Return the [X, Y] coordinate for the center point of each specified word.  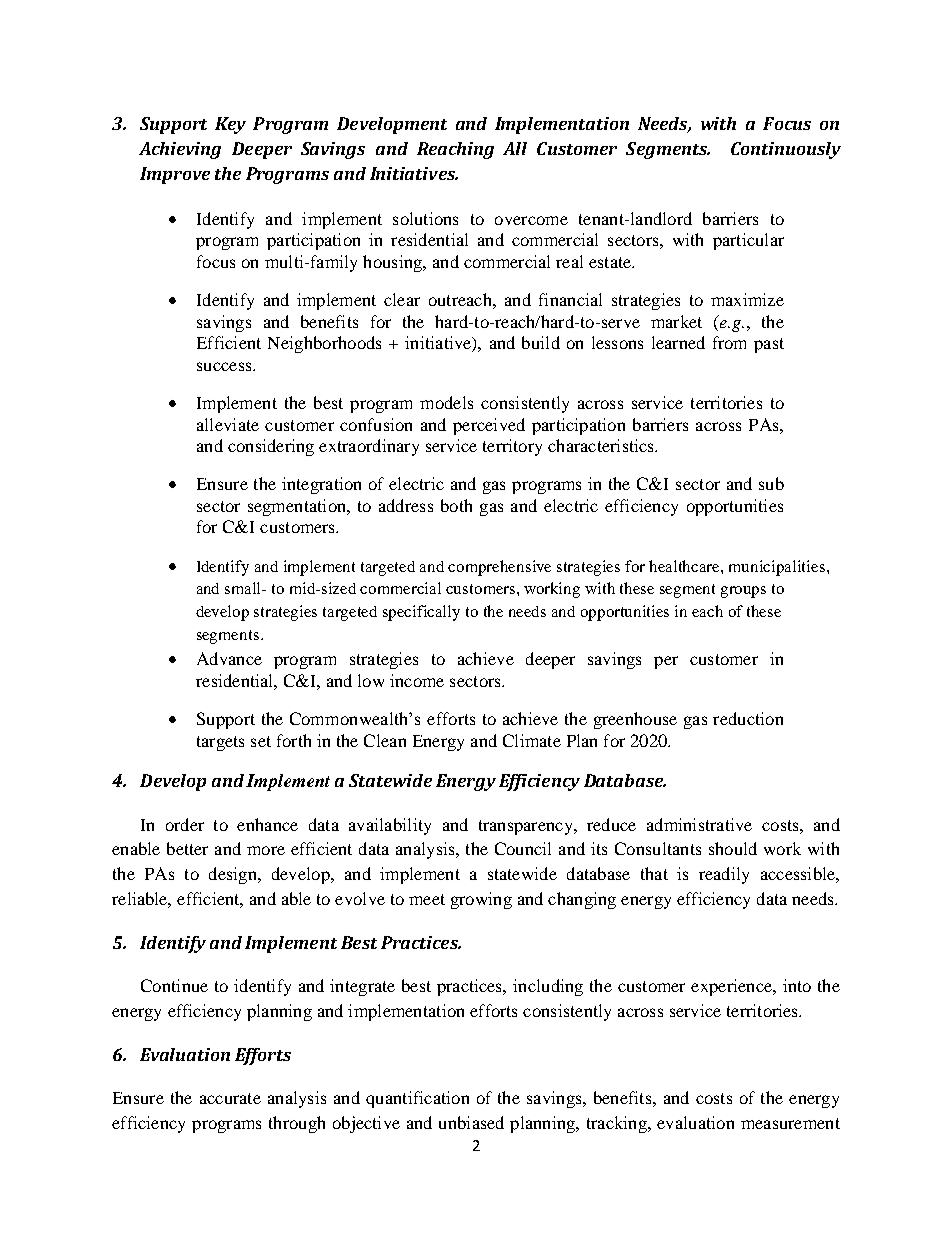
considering [271, 447]
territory [512, 447]
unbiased [471, 1122]
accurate [230, 1098]
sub [771, 483]
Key [230, 125]
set [261, 741]
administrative [699, 824]
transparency [527, 827]
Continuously [786, 150]
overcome [531, 220]
